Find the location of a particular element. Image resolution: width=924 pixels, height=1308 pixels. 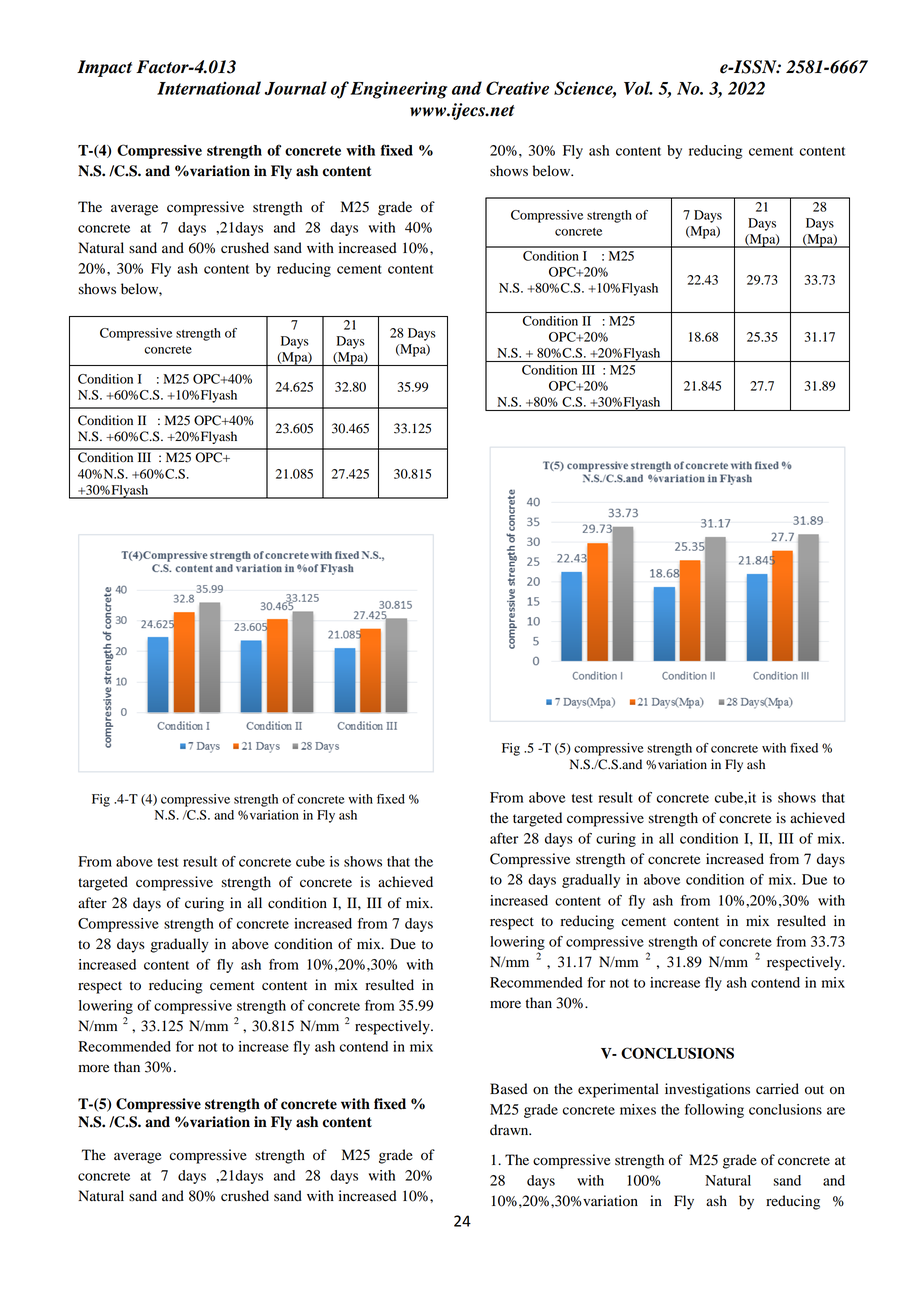

Engineering is located at coordinates (399, 90).
